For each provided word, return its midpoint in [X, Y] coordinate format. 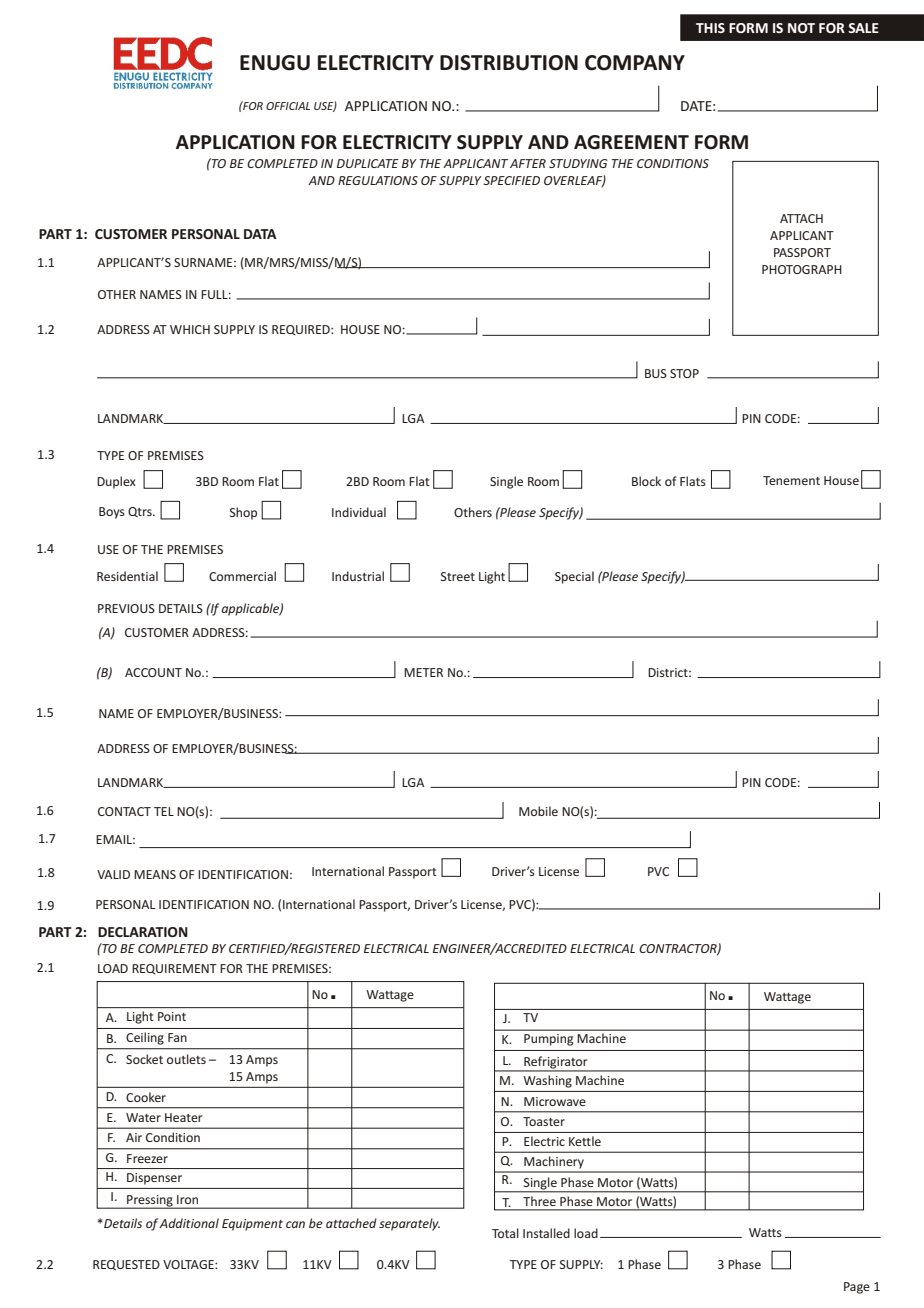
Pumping [548, 1040]
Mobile [538, 811]
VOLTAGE [189, 1264]
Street [458, 576]
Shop [243, 513]
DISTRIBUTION [509, 63]
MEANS [155, 874]
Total [505, 1233]
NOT [801, 28]
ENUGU [275, 63]
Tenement [791, 480]
